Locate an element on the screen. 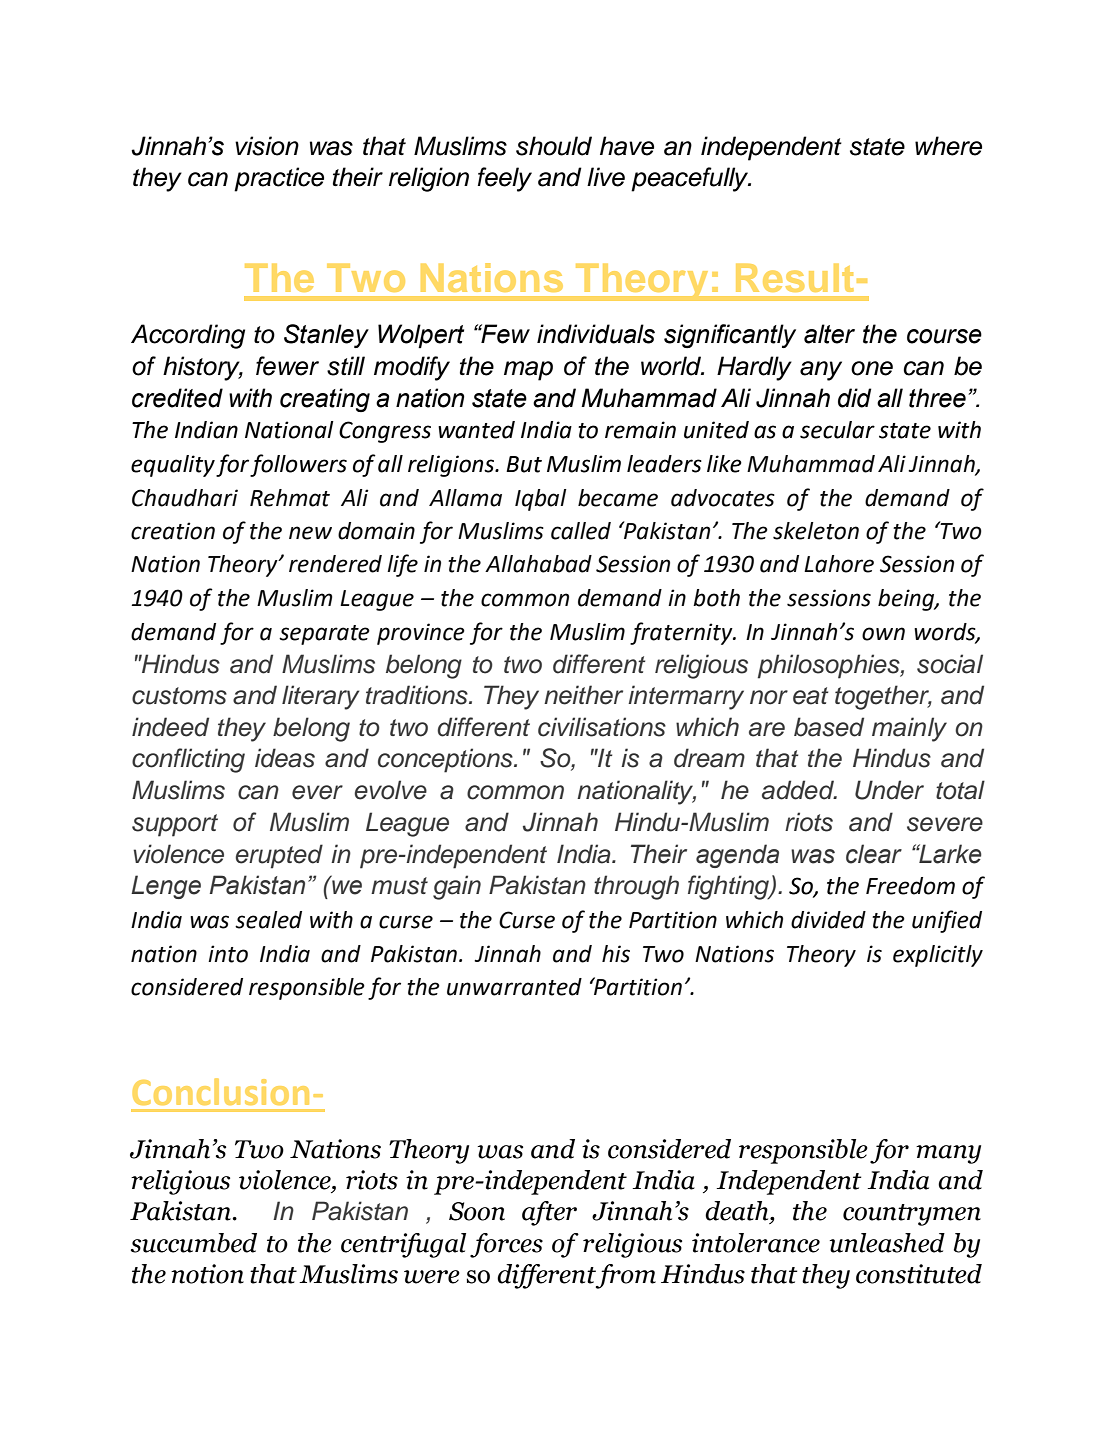 Image resolution: width=1113 pixels, height=1440 pixels. succumbed is located at coordinates (194, 1243).
